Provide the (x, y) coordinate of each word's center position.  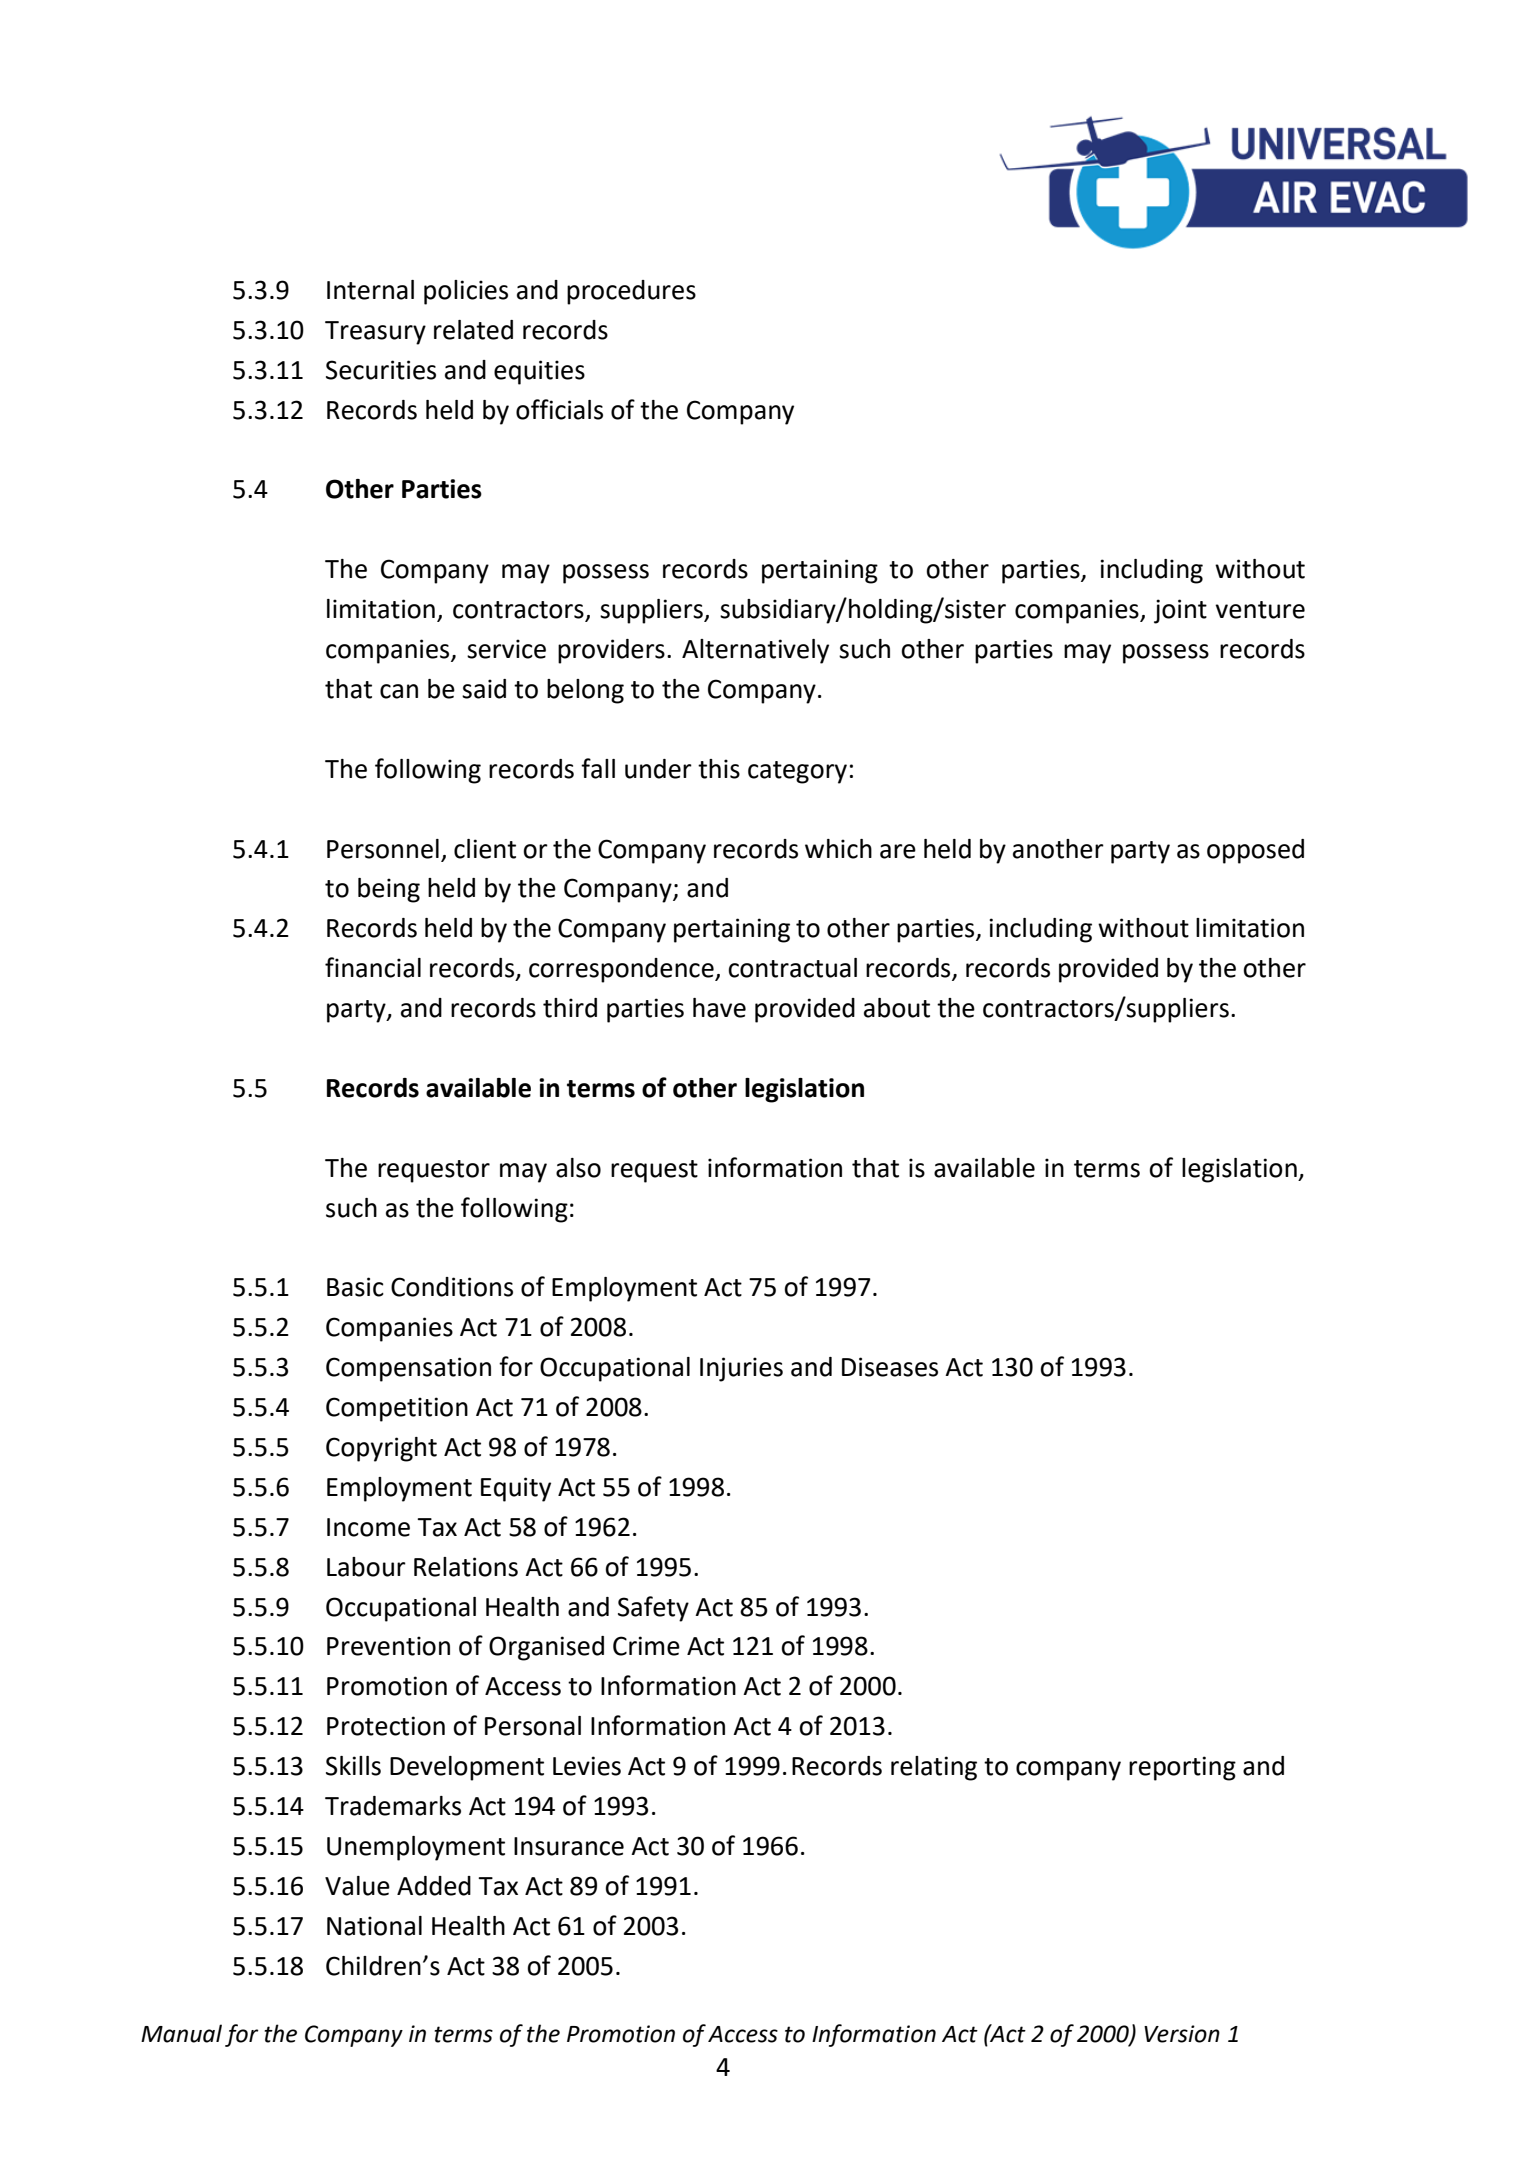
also (578, 1168)
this (719, 769)
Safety (653, 1609)
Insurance (569, 1846)
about (897, 1008)
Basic (355, 1287)
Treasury (375, 333)
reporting (1182, 1768)
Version (1182, 2034)
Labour (366, 1567)
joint (1180, 611)
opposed (1255, 851)
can (399, 691)
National (374, 1926)
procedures (631, 292)
